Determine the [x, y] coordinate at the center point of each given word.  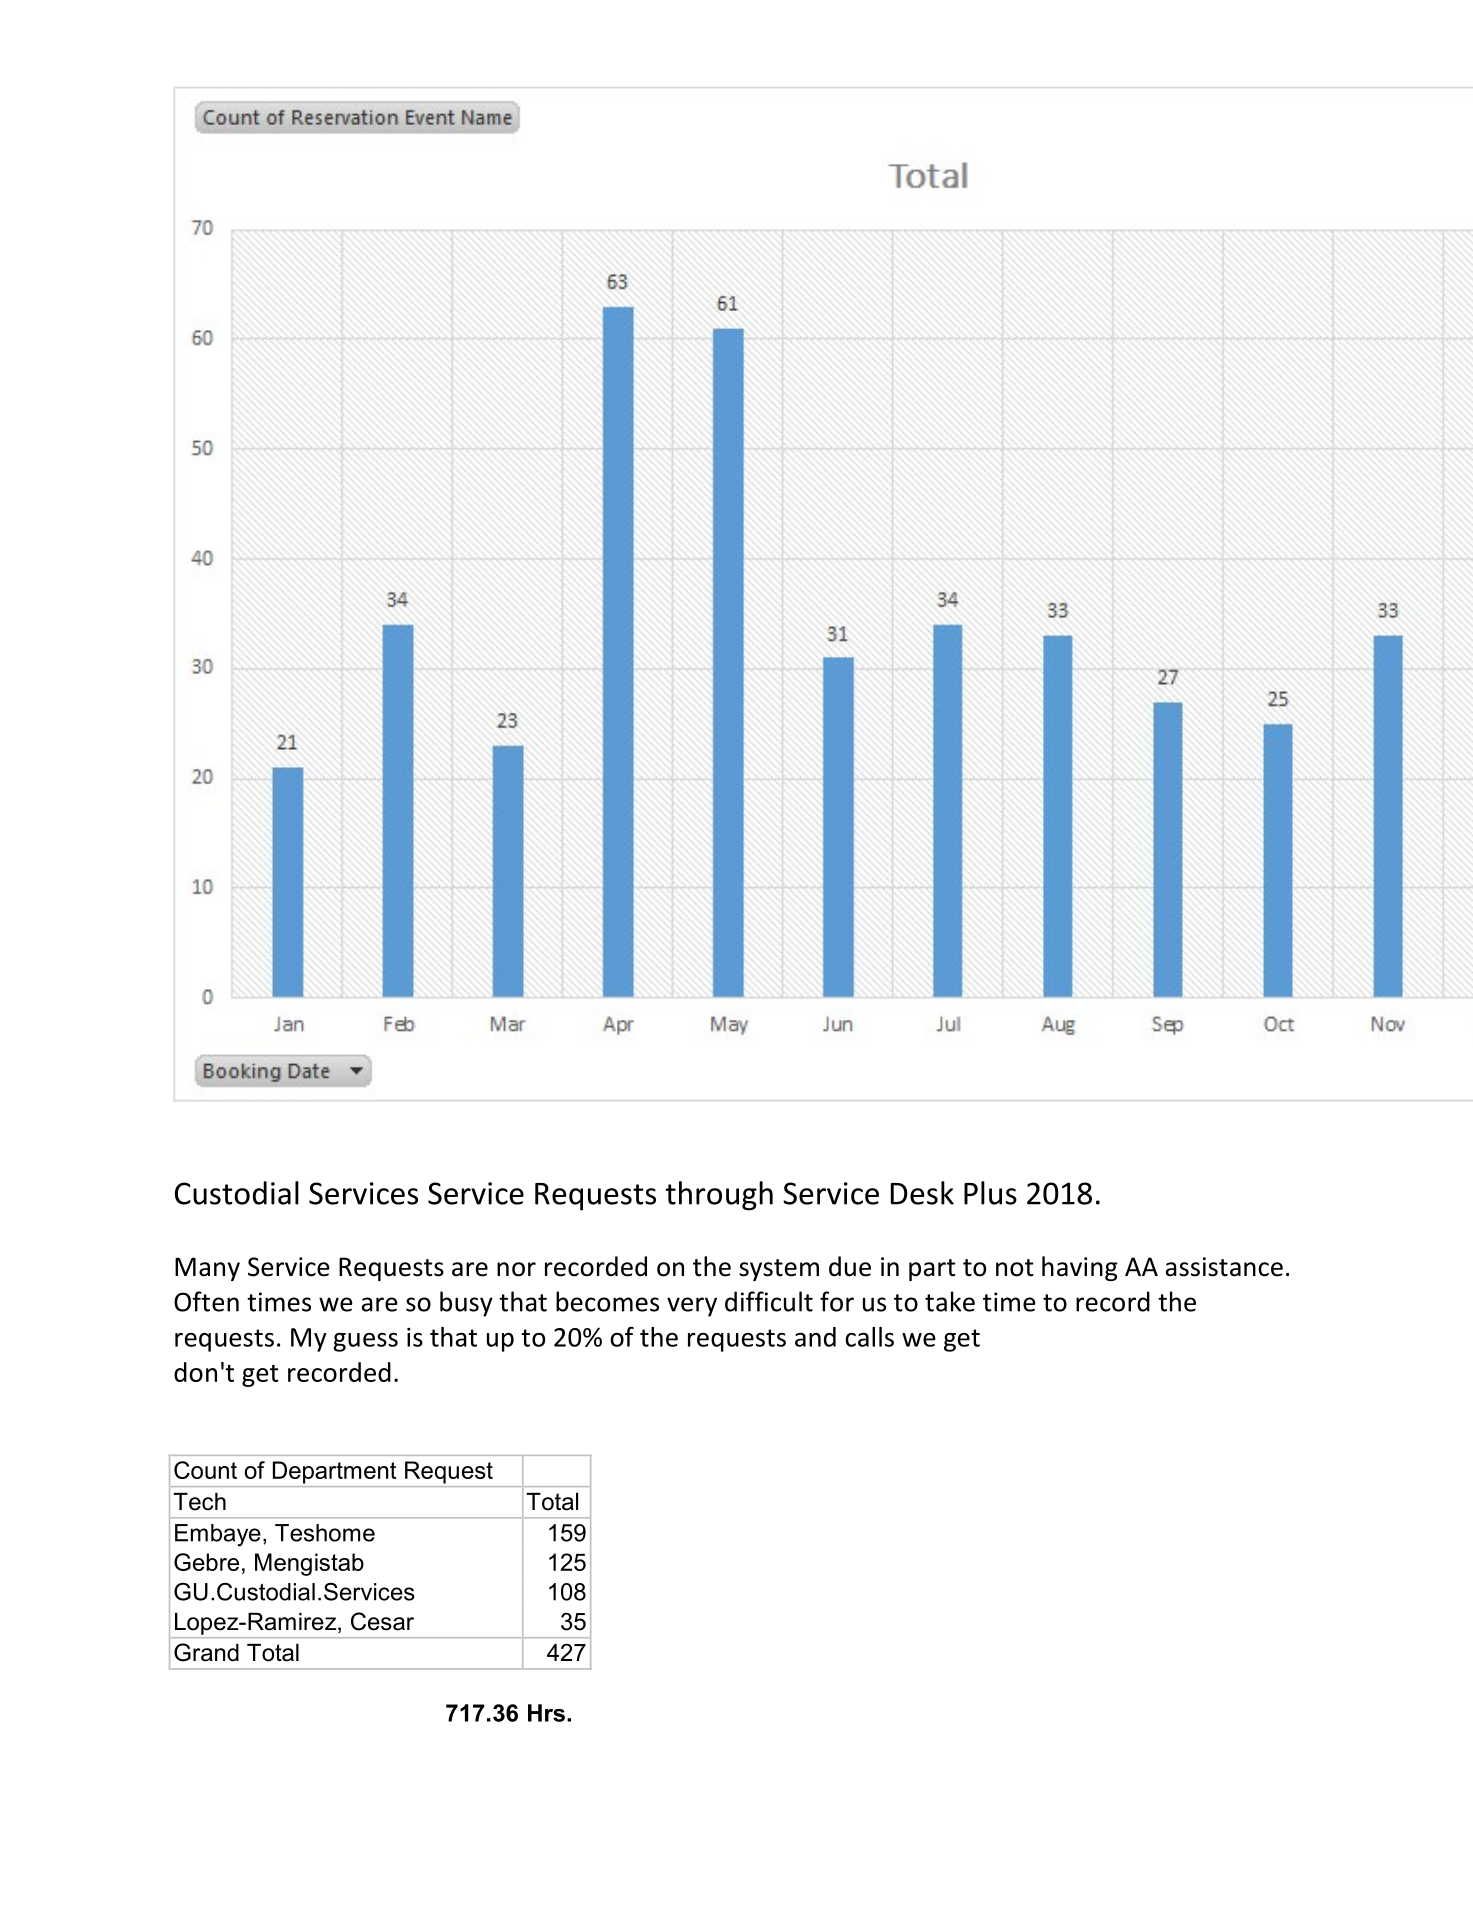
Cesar [382, 1621]
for [837, 1301]
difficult [769, 1301]
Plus [990, 1193]
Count [205, 1470]
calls [869, 1337]
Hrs [546, 1713]
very [692, 1307]
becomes [607, 1301]
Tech [200, 1502]
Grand [206, 1652]
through [719, 1196]
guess [365, 1342]
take [950, 1301]
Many [207, 1269]
